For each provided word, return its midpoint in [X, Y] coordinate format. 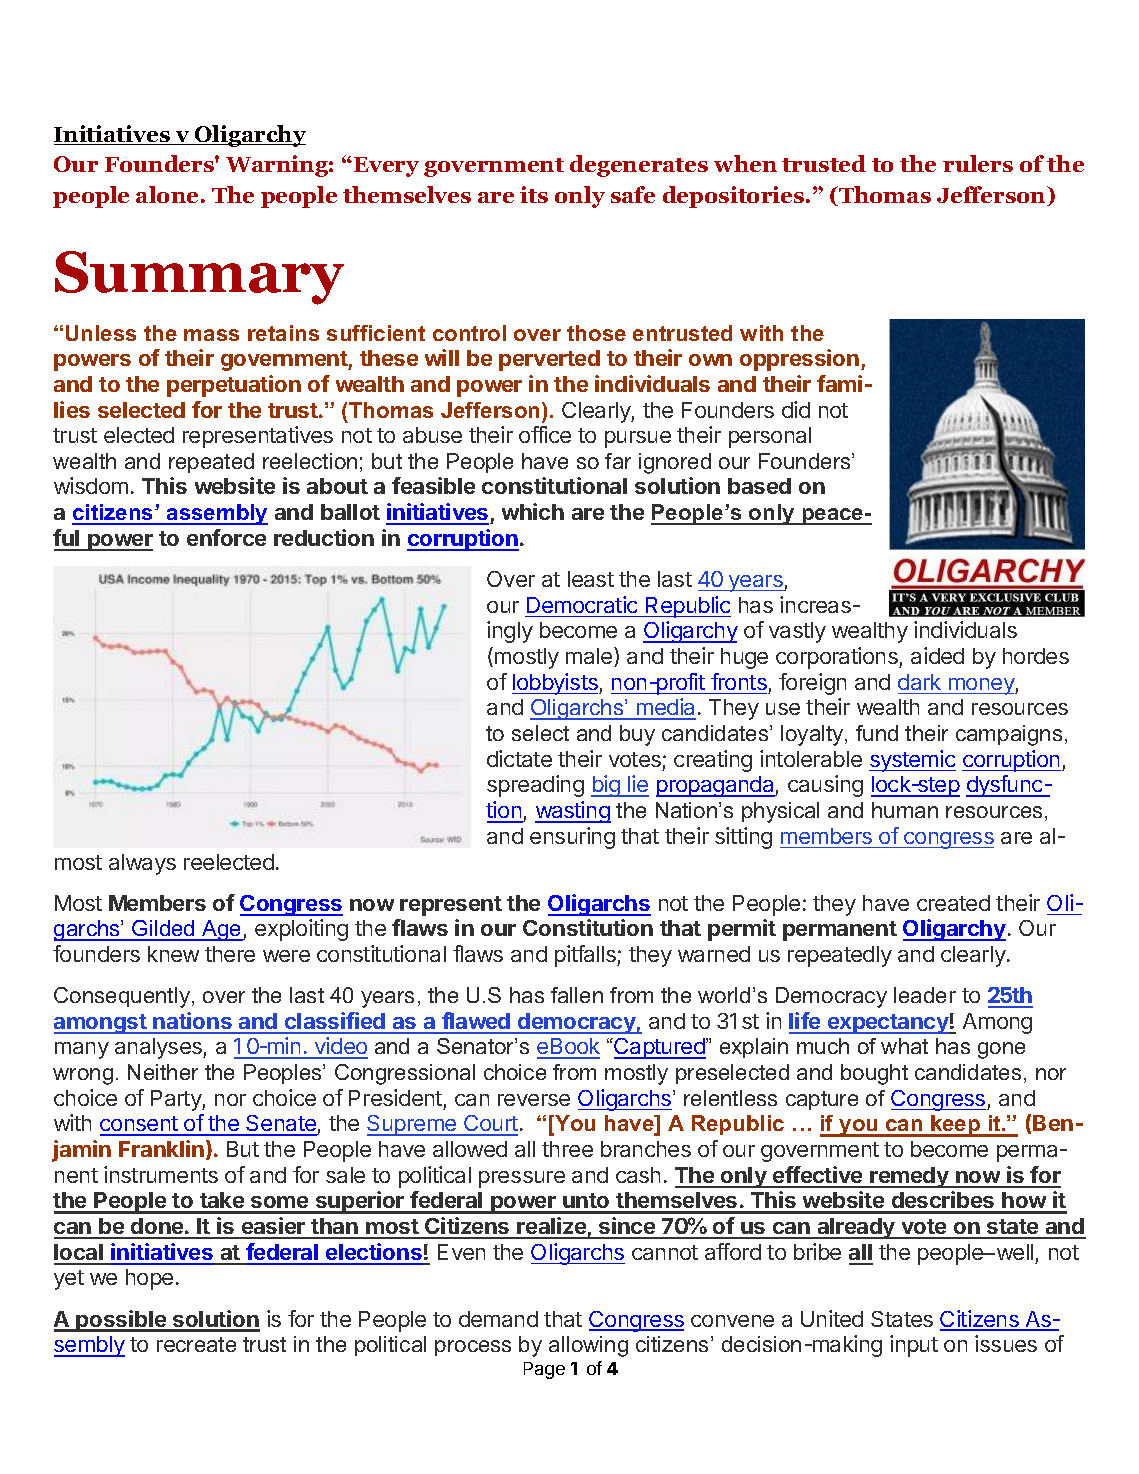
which [533, 511]
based [759, 486]
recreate [196, 1344]
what [904, 1046]
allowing [588, 1346]
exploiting [301, 930]
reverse [534, 1100]
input [914, 1346]
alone [167, 194]
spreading [535, 786]
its [534, 194]
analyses [159, 1048]
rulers [978, 163]
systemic [912, 761]
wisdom [91, 485]
